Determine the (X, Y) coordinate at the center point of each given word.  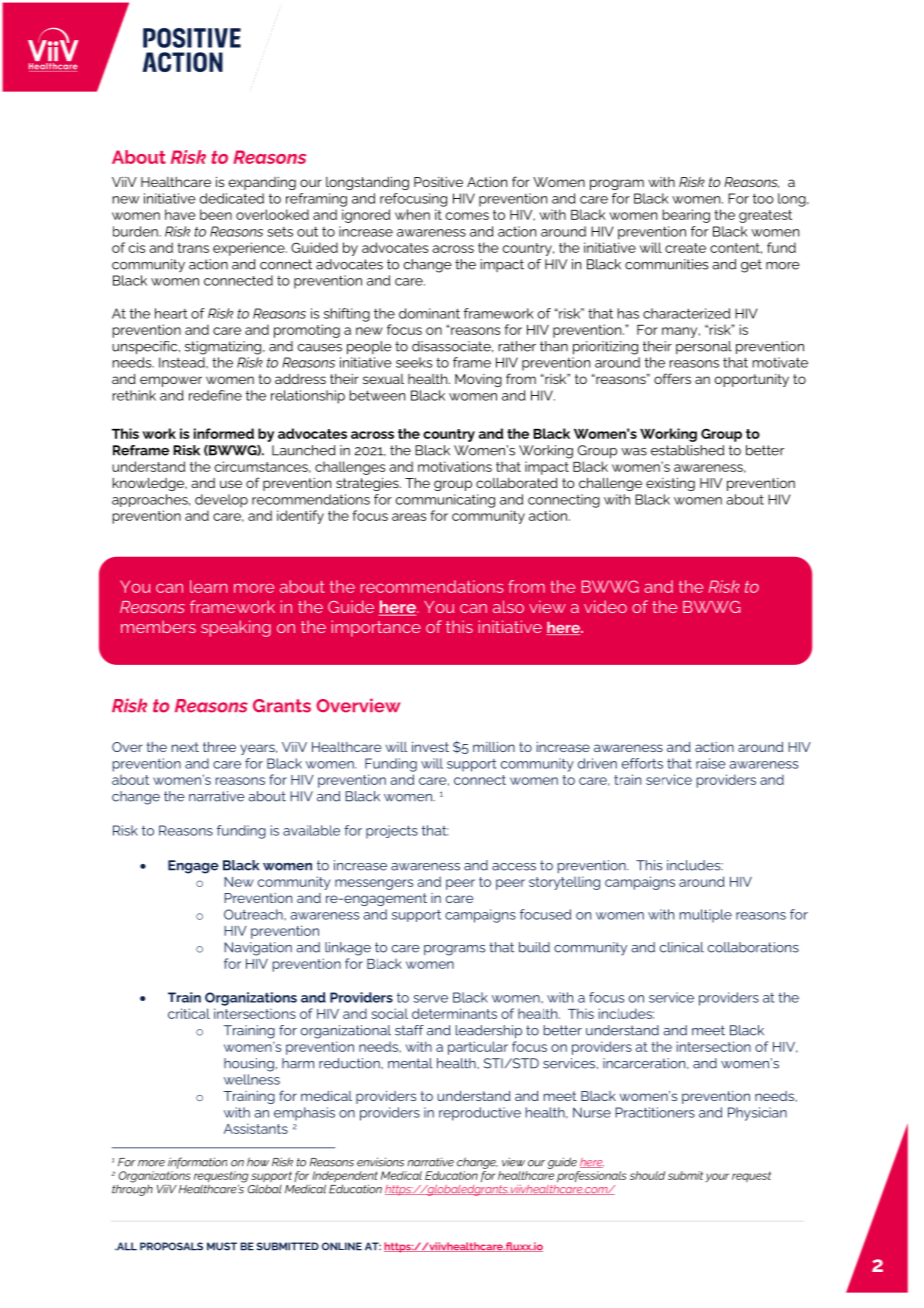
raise (711, 763)
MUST (222, 1246)
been (216, 214)
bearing (686, 216)
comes (467, 216)
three (219, 747)
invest (430, 747)
